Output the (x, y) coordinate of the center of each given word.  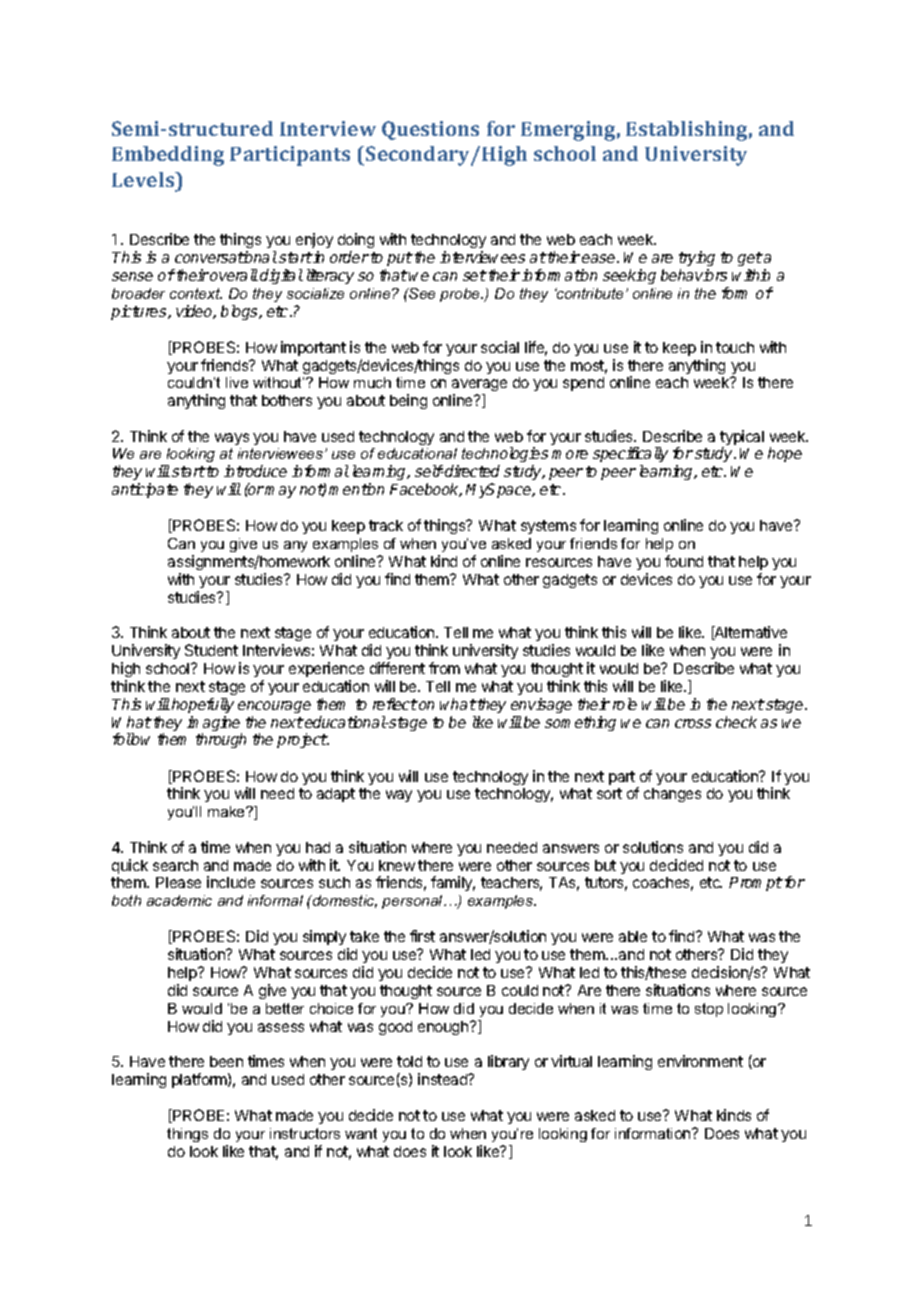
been (226, 1061)
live (237, 382)
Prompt (756, 884)
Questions (430, 130)
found (684, 561)
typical (742, 439)
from (444, 668)
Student (211, 650)
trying (697, 258)
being (408, 401)
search (175, 865)
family (453, 883)
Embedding (168, 156)
